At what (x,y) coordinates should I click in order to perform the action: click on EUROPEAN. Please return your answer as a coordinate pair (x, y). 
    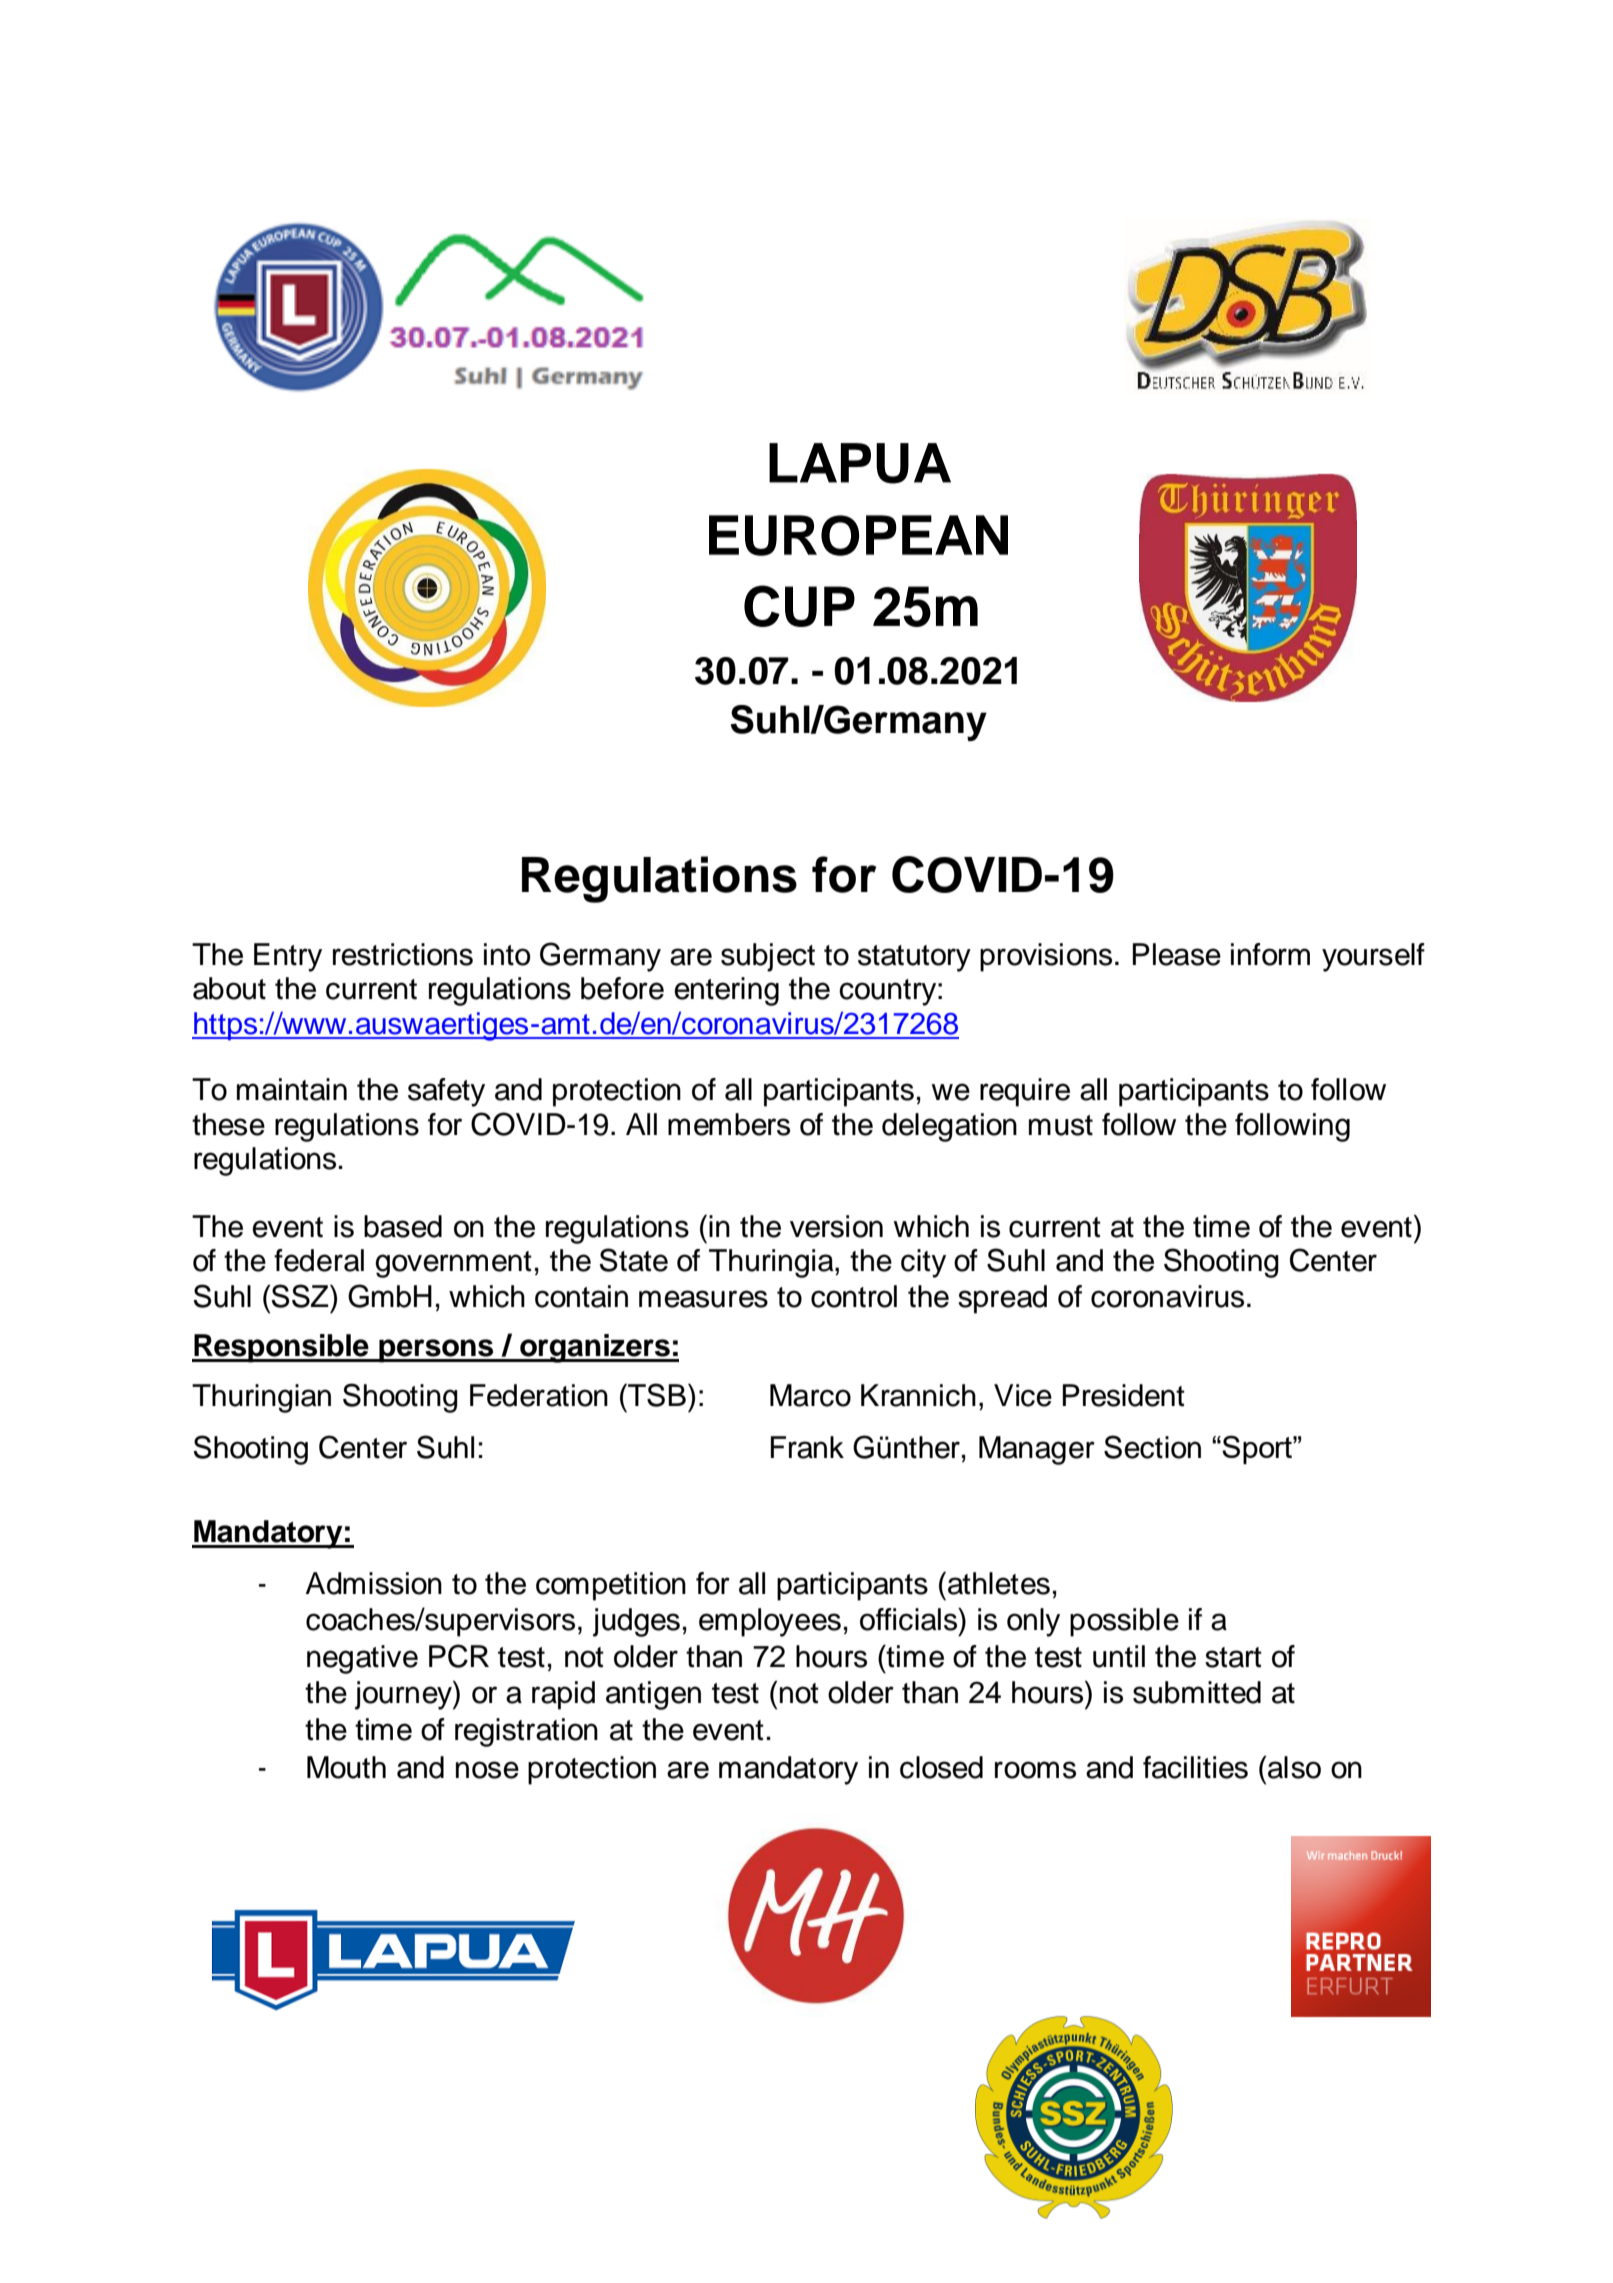
    Looking at the image, I should click on (858, 535).
